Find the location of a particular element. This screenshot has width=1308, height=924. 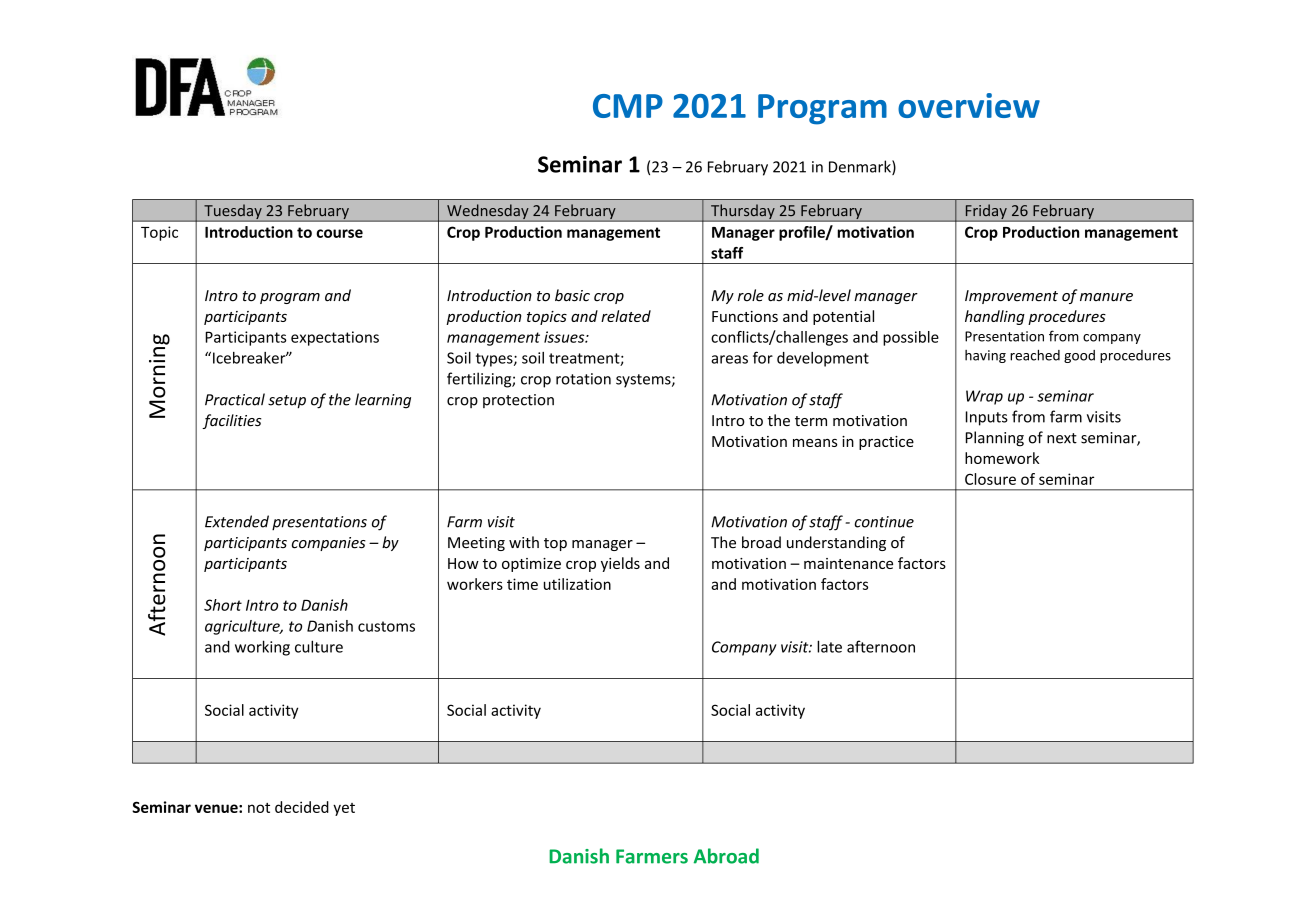

maintenance is located at coordinates (848, 563).
